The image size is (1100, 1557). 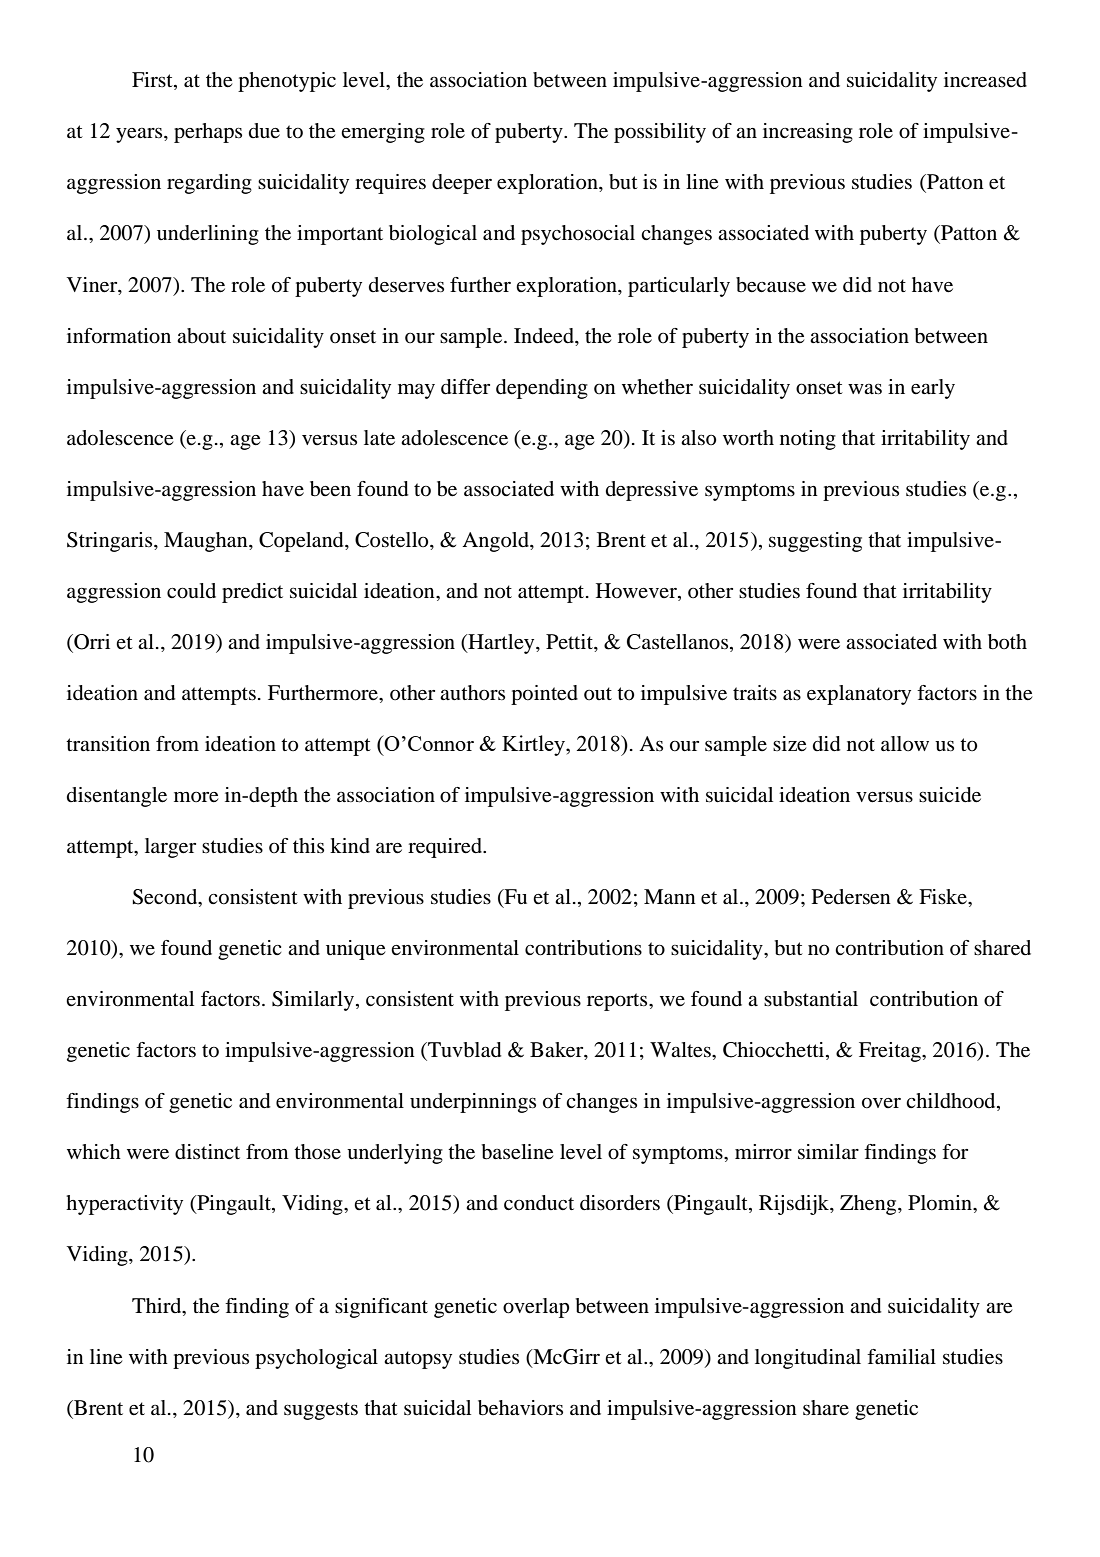 I want to click on increasing, so click(x=808, y=133).
